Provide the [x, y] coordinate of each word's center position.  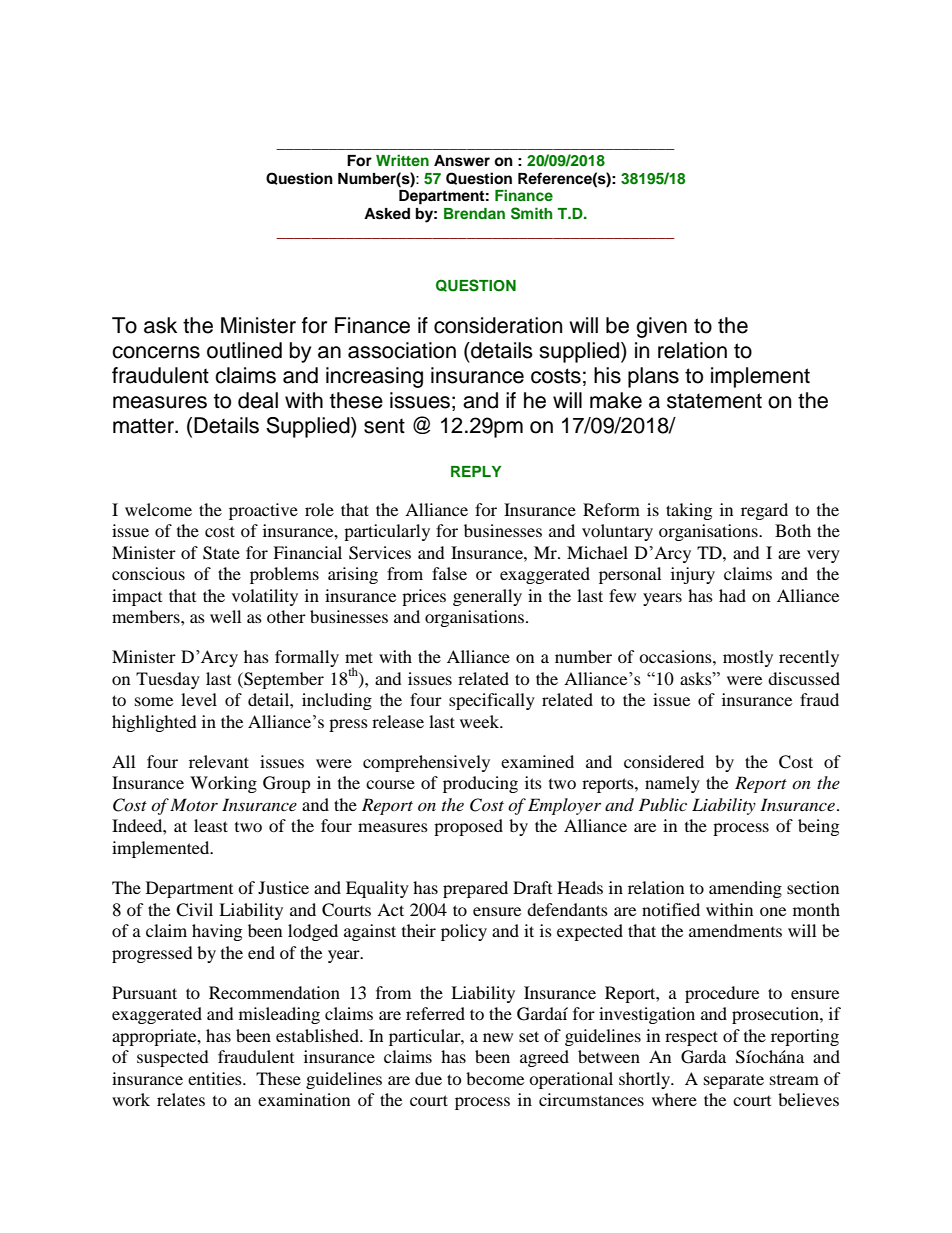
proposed [468, 827]
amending [745, 889]
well [225, 616]
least [211, 825]
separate [734, 1081]
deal [258, 400]
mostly [748, 658]
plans [653, 377]
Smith [532, 213]
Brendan [474, 213]
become [495, 1078]
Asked [387, 214]
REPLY [476, 471]
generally [487, 597]
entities [216, 1078]
